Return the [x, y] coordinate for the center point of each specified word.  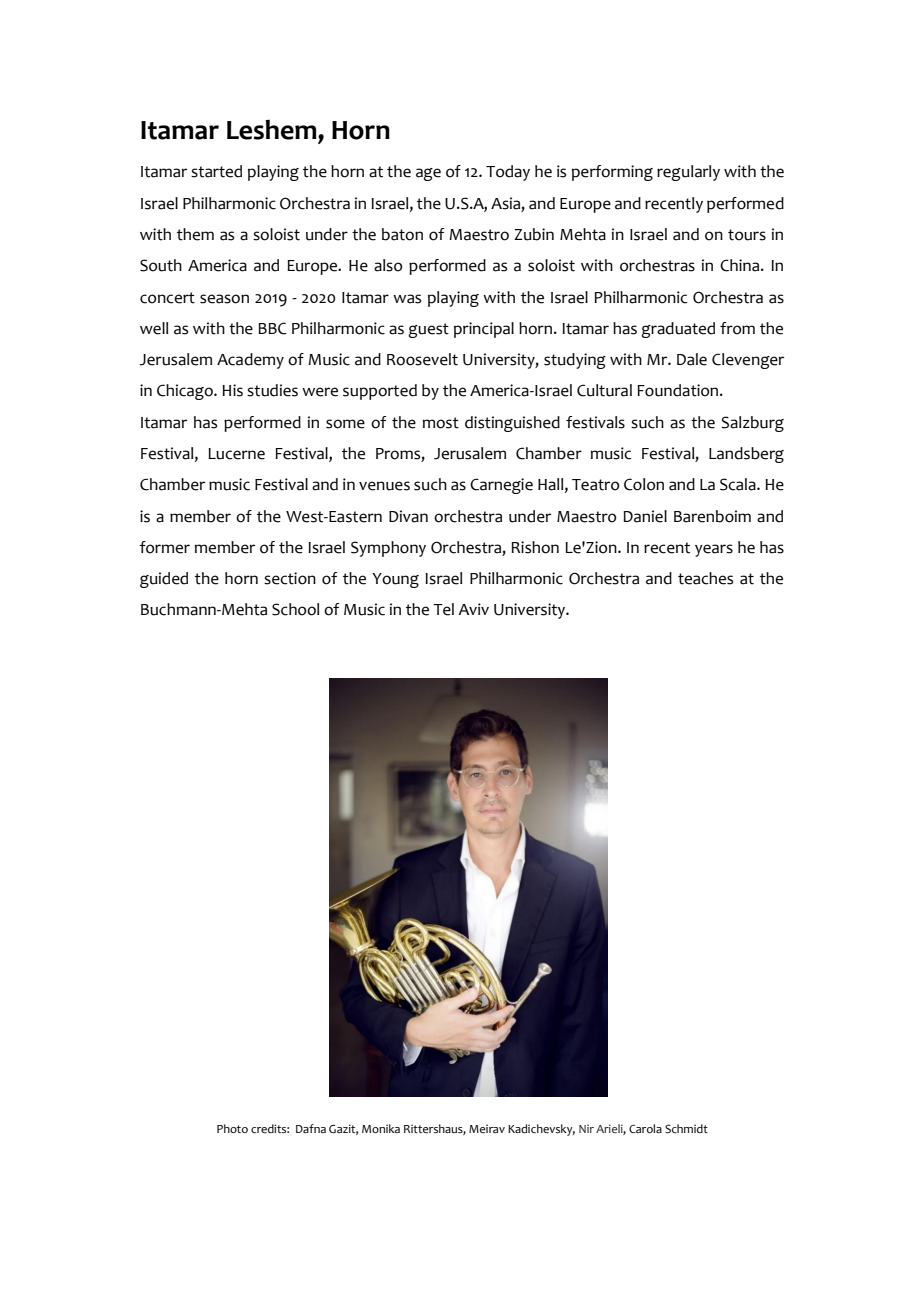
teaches [705, 578]
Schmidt [686, 1129]
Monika [381, 1128]
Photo [232, 1128]
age [428, 174]
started [216, 171]
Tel [443, 609]
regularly [688, 173]
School [295, 609]
